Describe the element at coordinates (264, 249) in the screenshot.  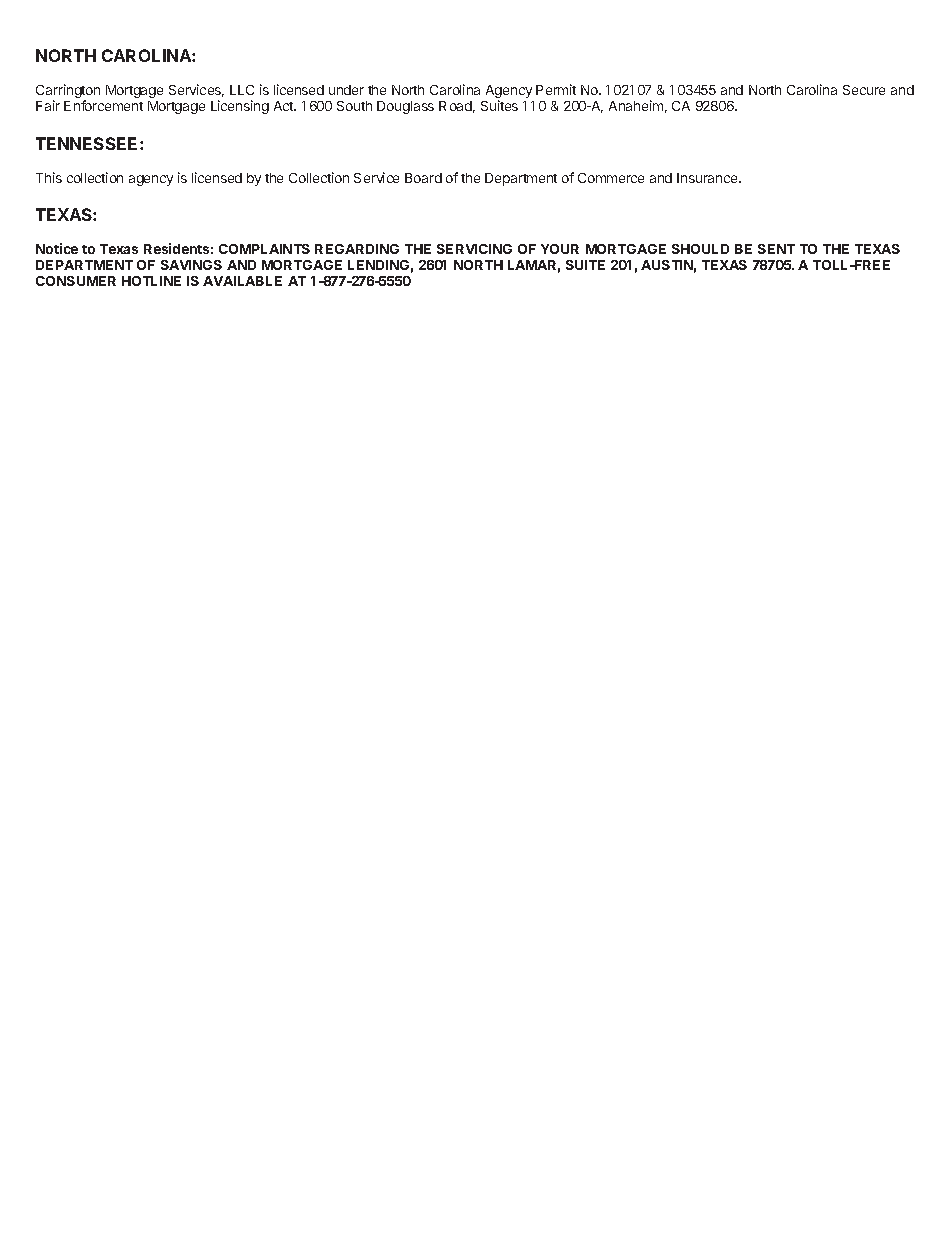
I see `COMPLAINTS` at that location.
